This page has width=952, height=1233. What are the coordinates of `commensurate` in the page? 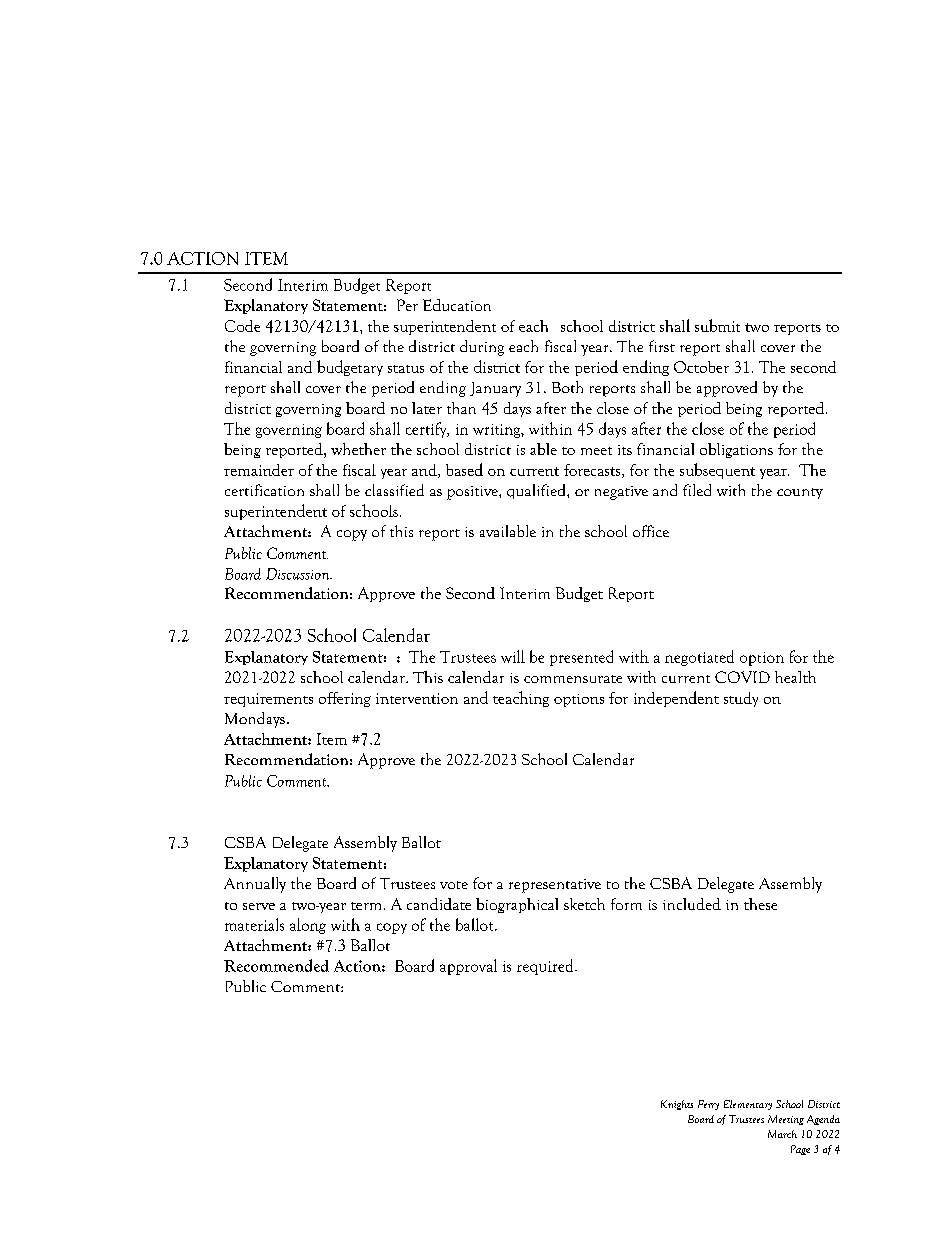 It's located at (573, 679).
